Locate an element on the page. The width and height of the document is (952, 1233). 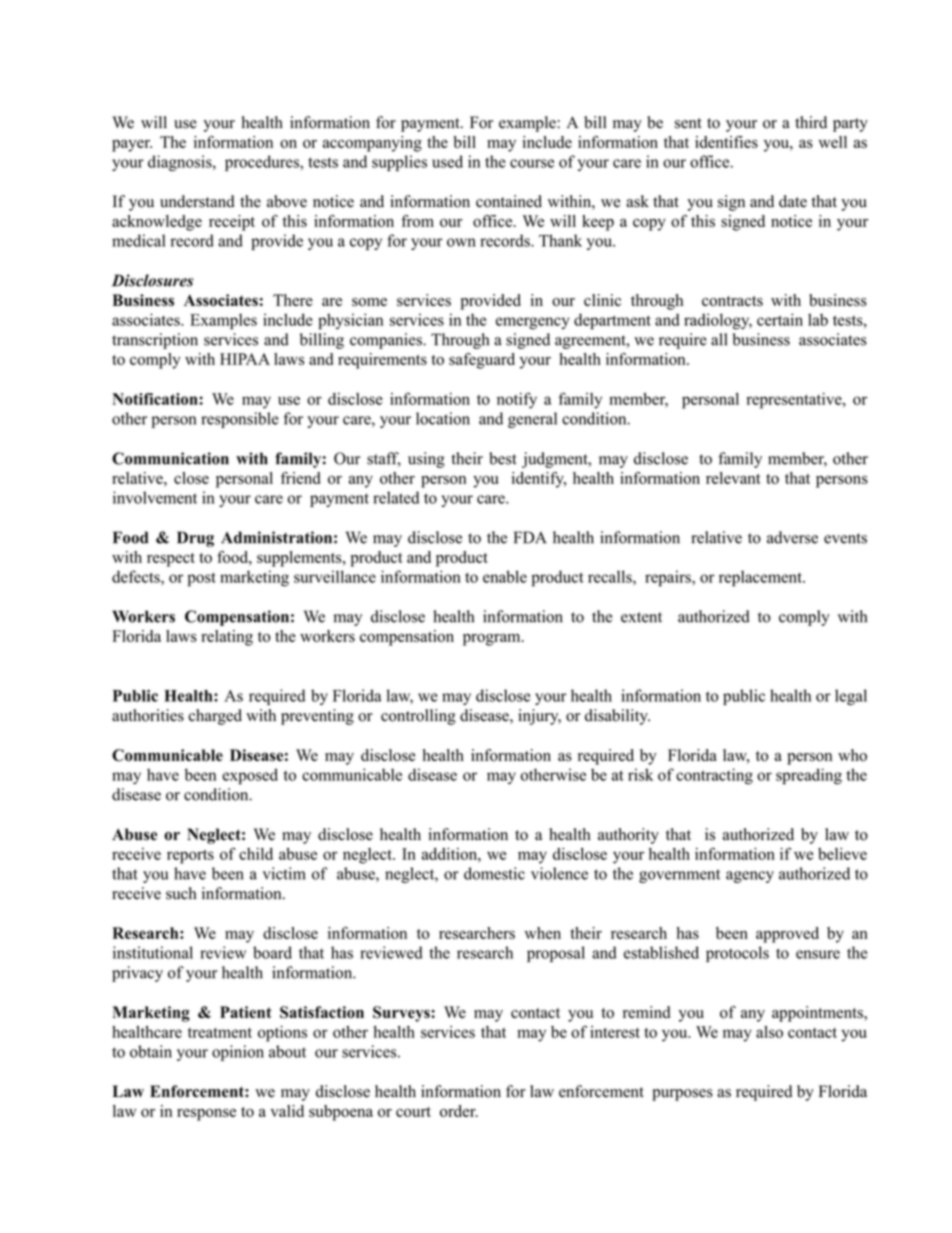
understand is located at coordinates (197, 201).
